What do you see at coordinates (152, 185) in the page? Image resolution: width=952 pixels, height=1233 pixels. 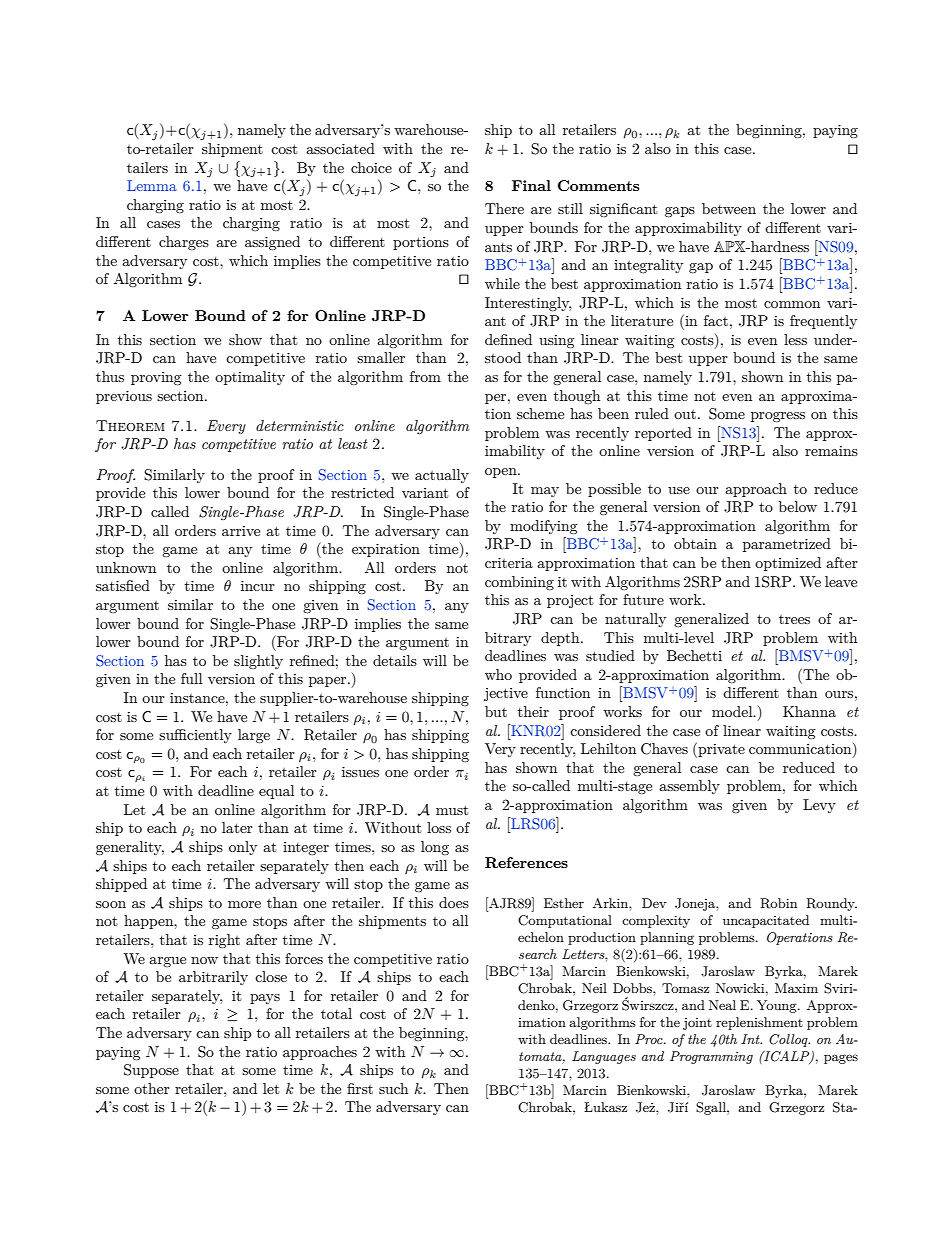 I see `Lemma` at bounding box center [152, 185].
